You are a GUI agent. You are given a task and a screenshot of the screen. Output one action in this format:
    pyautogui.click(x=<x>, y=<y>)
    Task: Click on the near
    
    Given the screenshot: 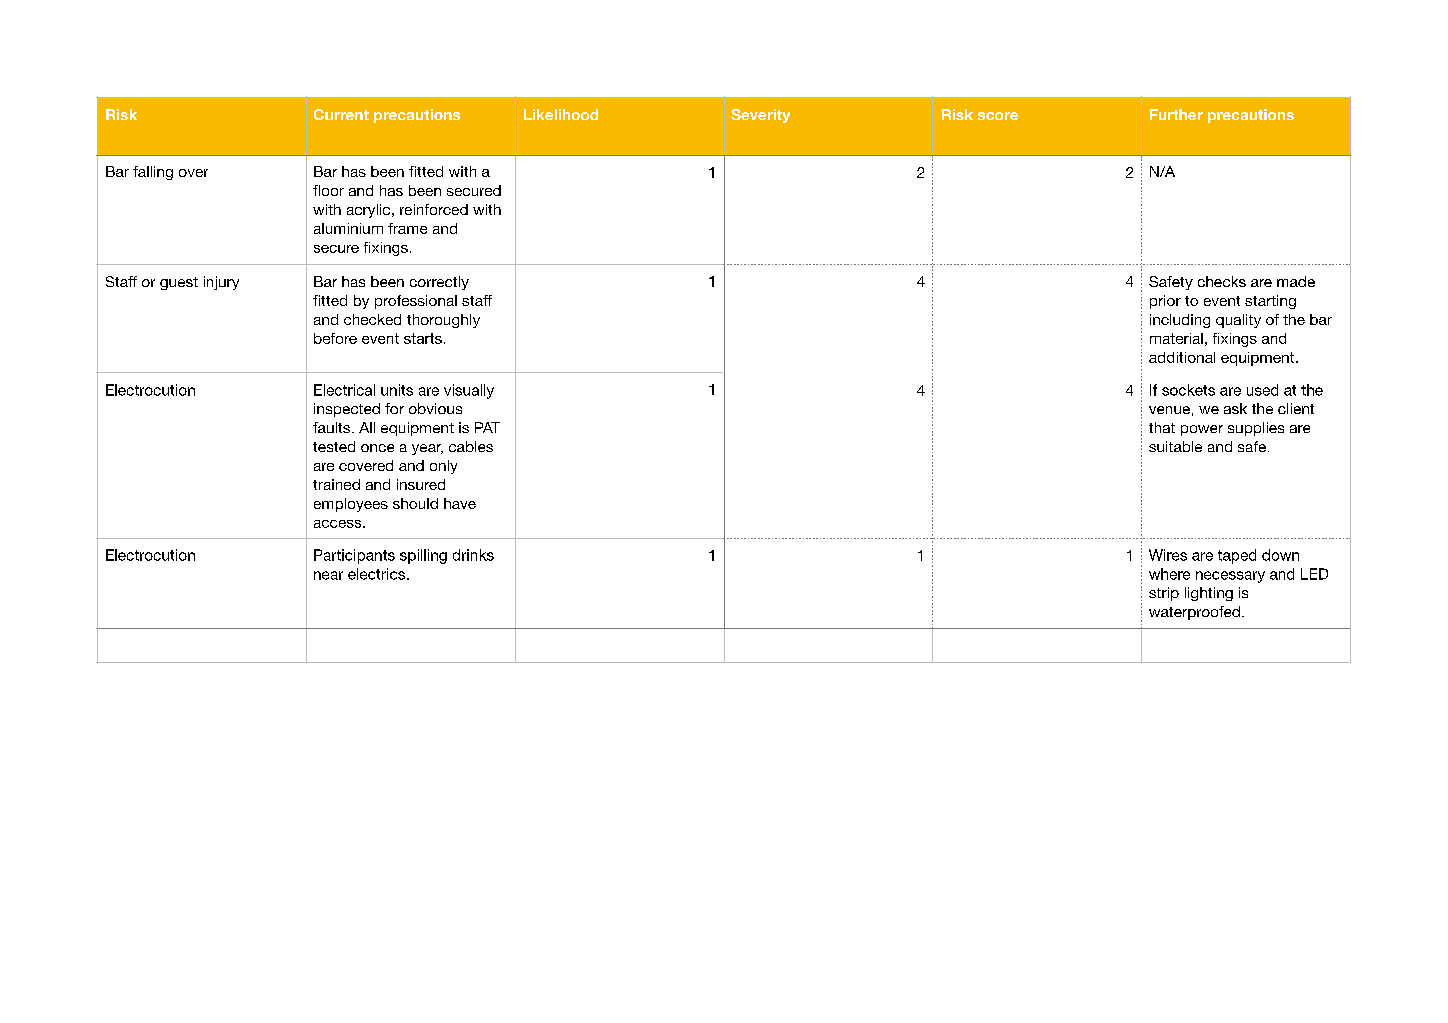 What is the action you would take?
    pyautogui.click(x=328, y=575)
